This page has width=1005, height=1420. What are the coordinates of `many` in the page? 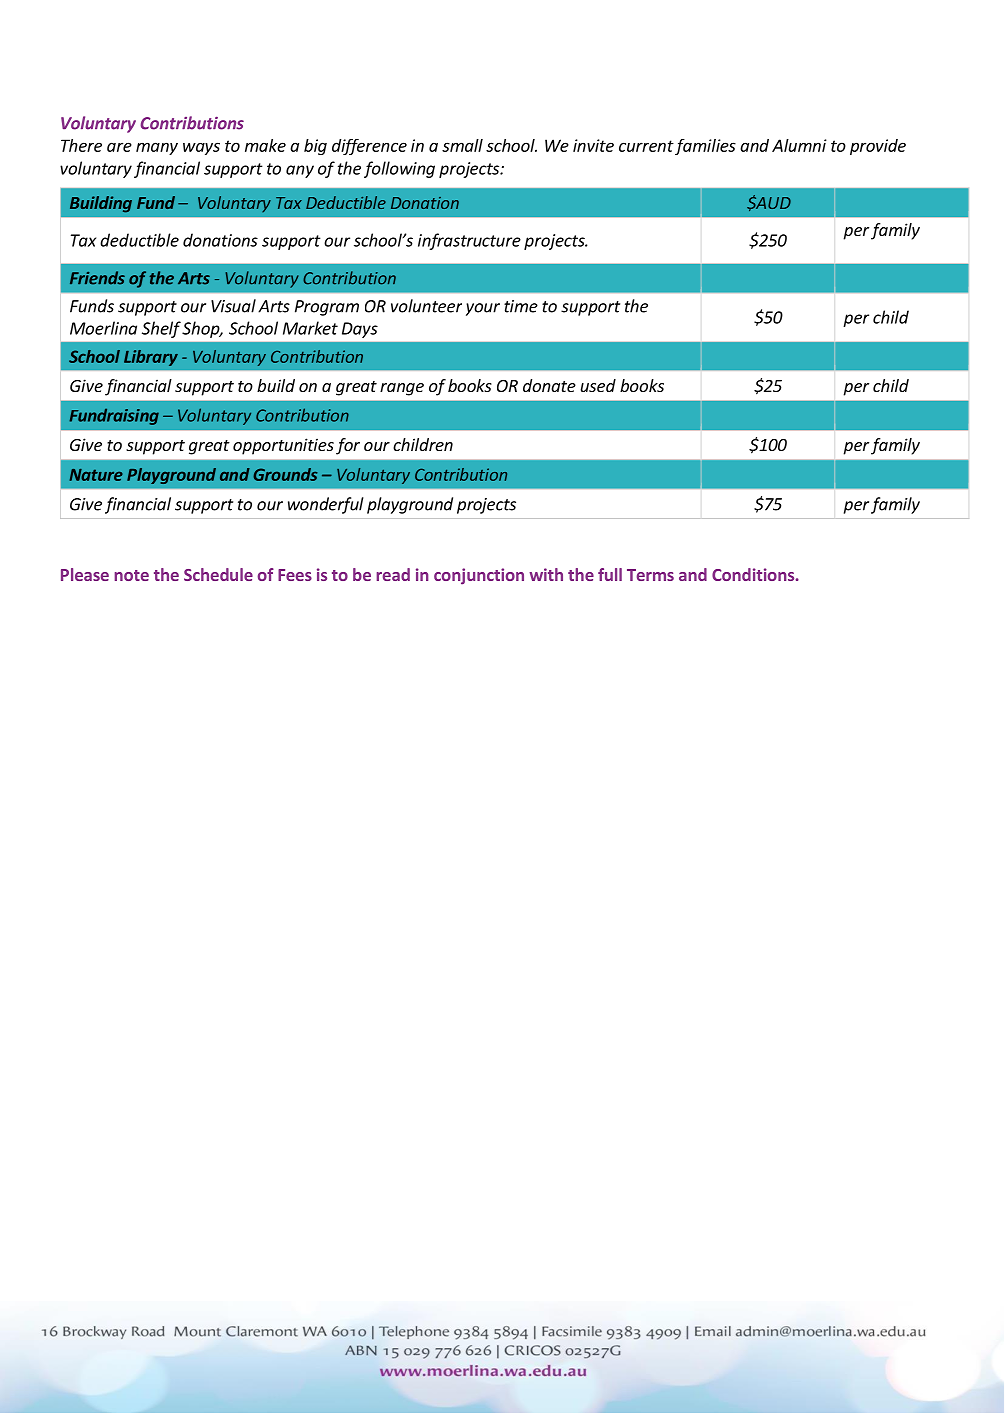 It's located at (157, 148).
